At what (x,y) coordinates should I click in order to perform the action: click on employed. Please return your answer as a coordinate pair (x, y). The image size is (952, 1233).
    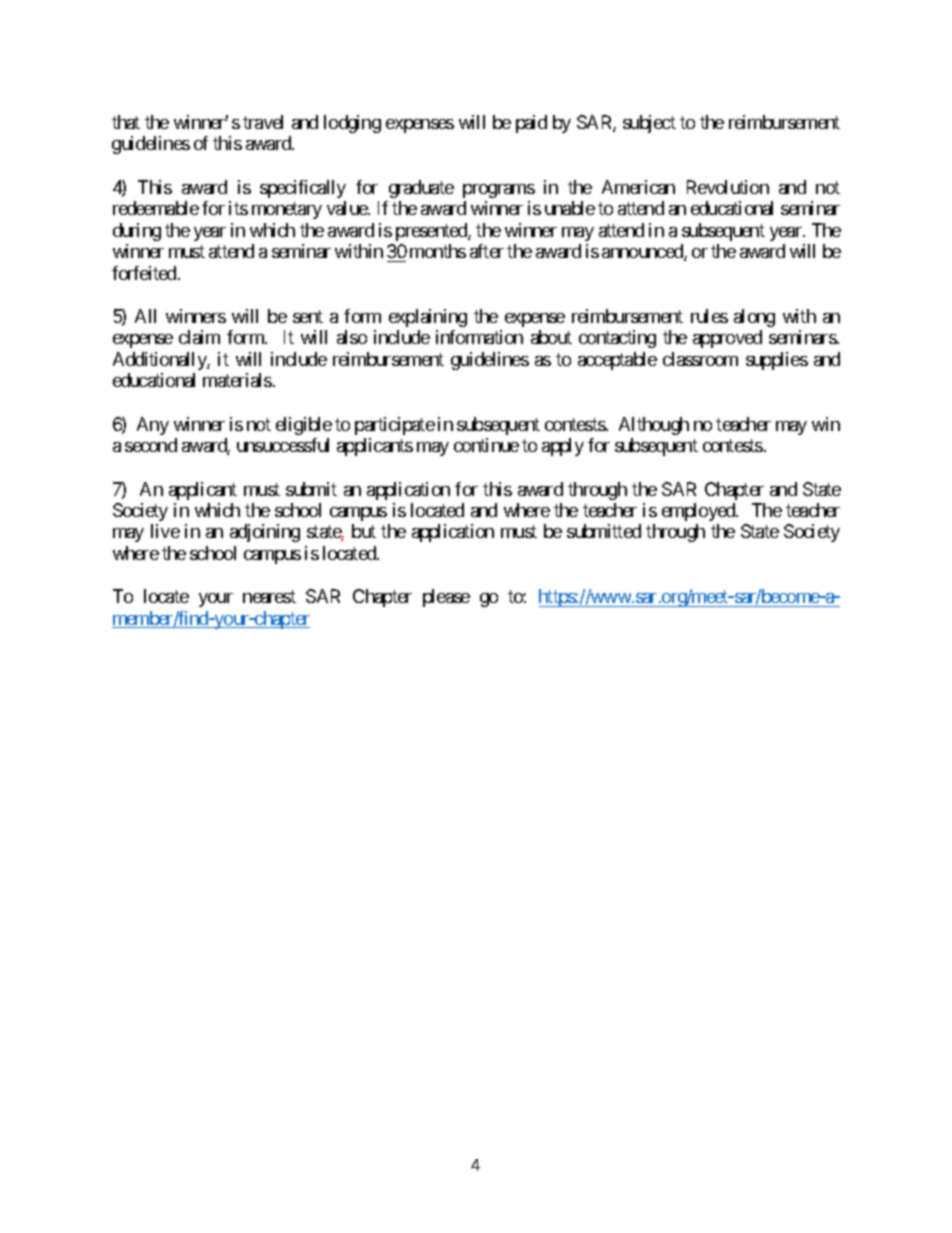
    Looking at the image, I should click on (699, 512).
